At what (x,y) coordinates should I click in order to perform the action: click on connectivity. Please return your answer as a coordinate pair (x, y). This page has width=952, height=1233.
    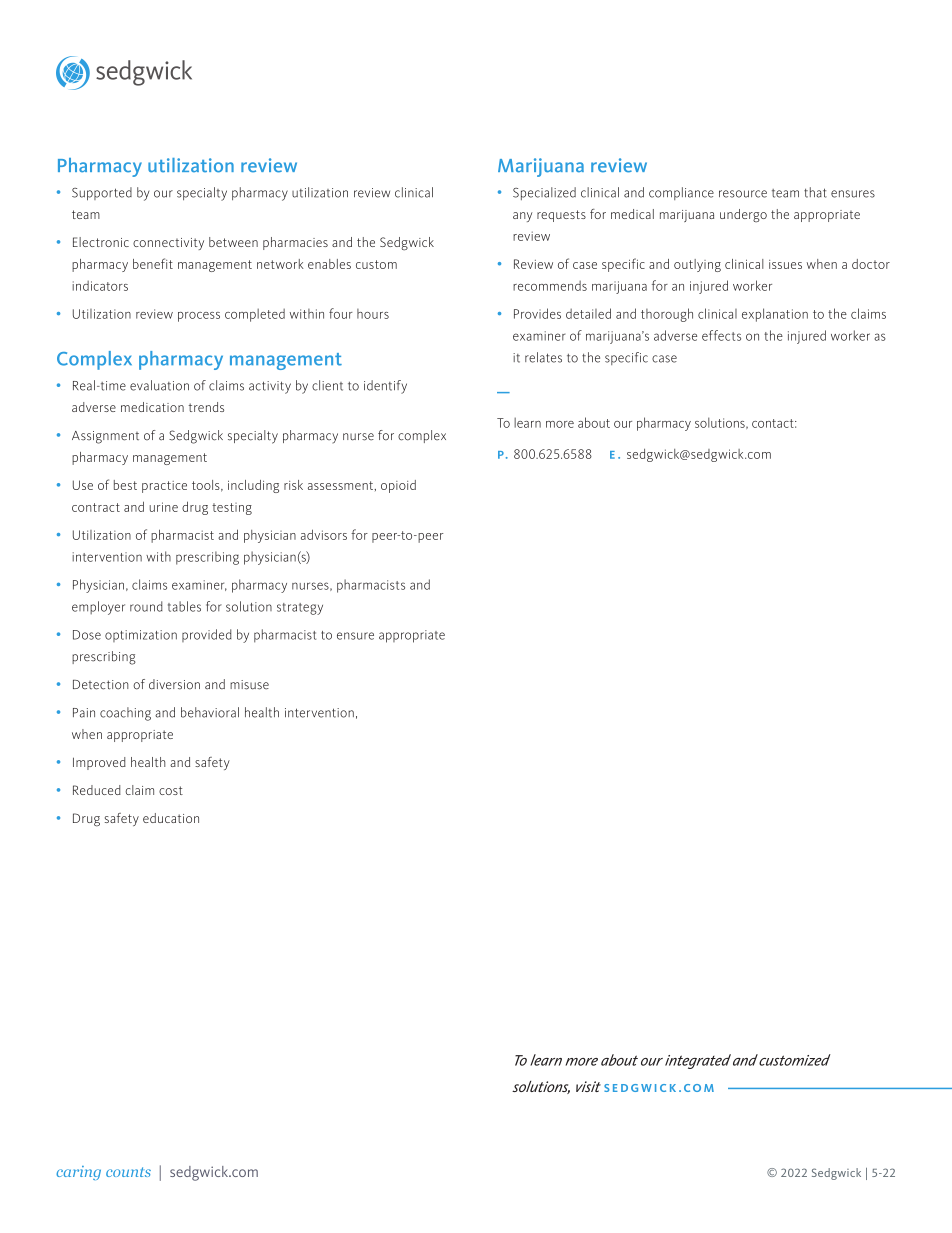
    Looking at the image, I should click on (168, 244).
